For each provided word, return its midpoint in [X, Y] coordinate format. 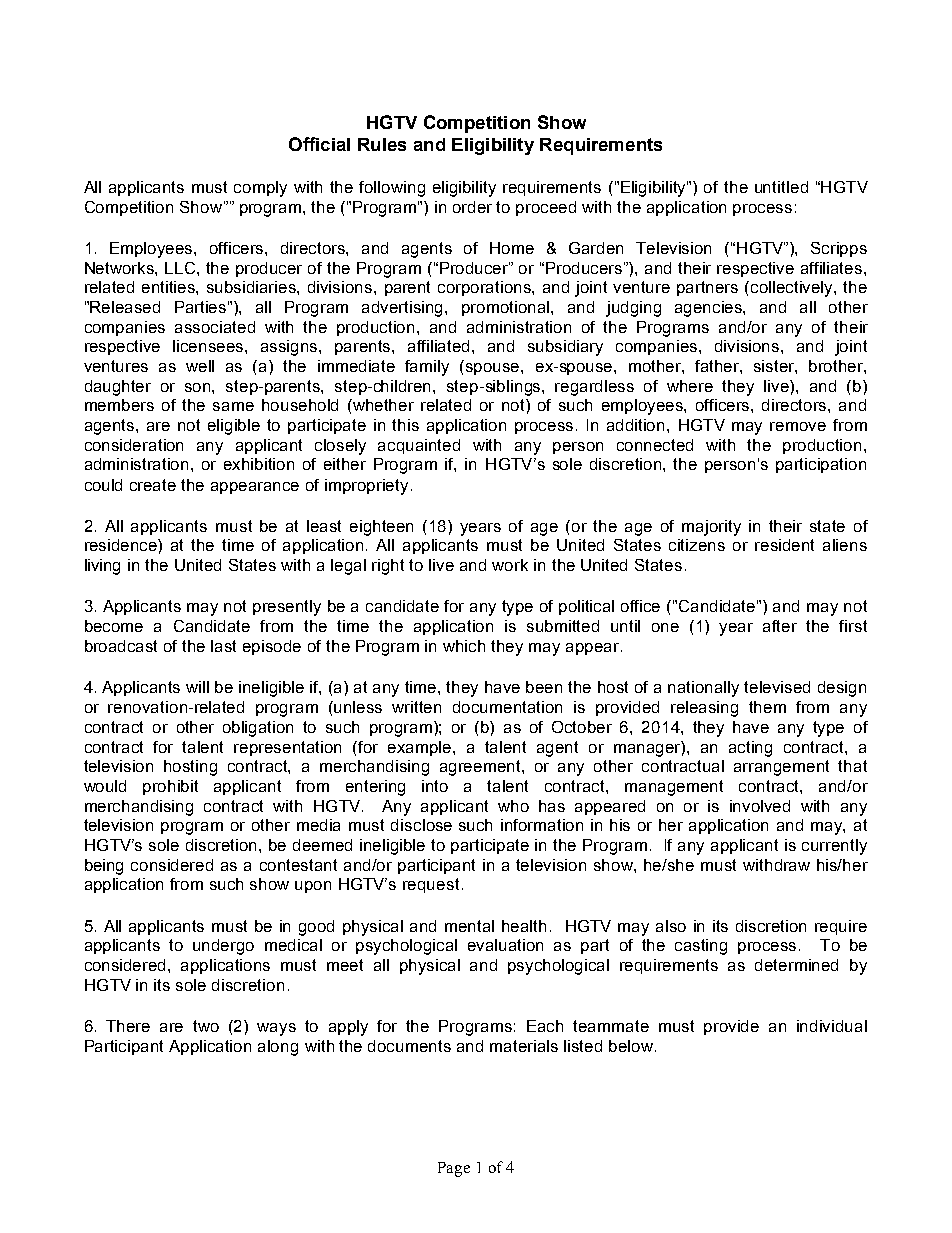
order [472, 207]
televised [777, 687]
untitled [781, 187]
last [223, 646]
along [278, 1048]
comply [260, 189]
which [464, 646]
